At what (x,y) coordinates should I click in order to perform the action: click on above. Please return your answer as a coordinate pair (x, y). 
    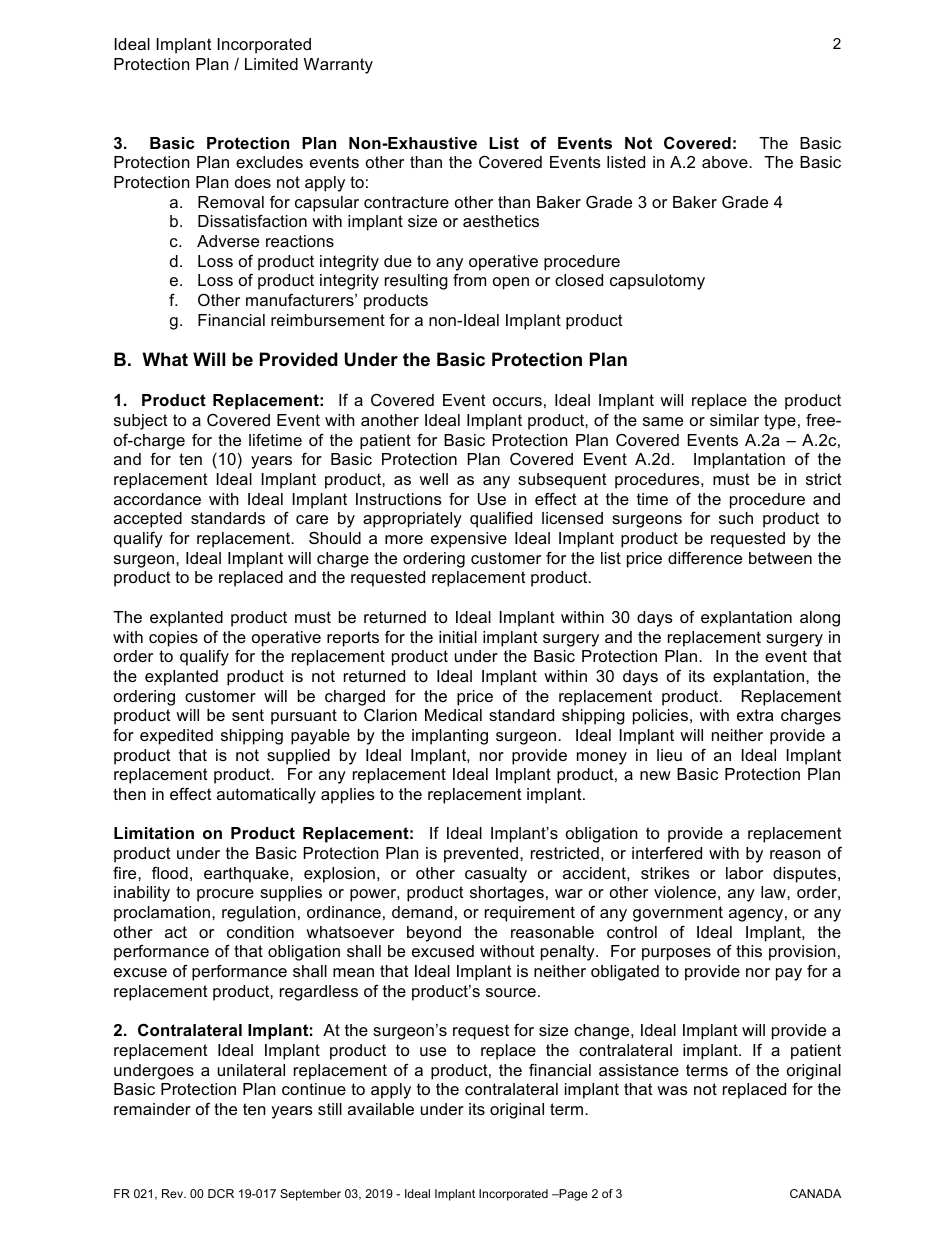
    Looking at the image, I should click on (726, 162).
